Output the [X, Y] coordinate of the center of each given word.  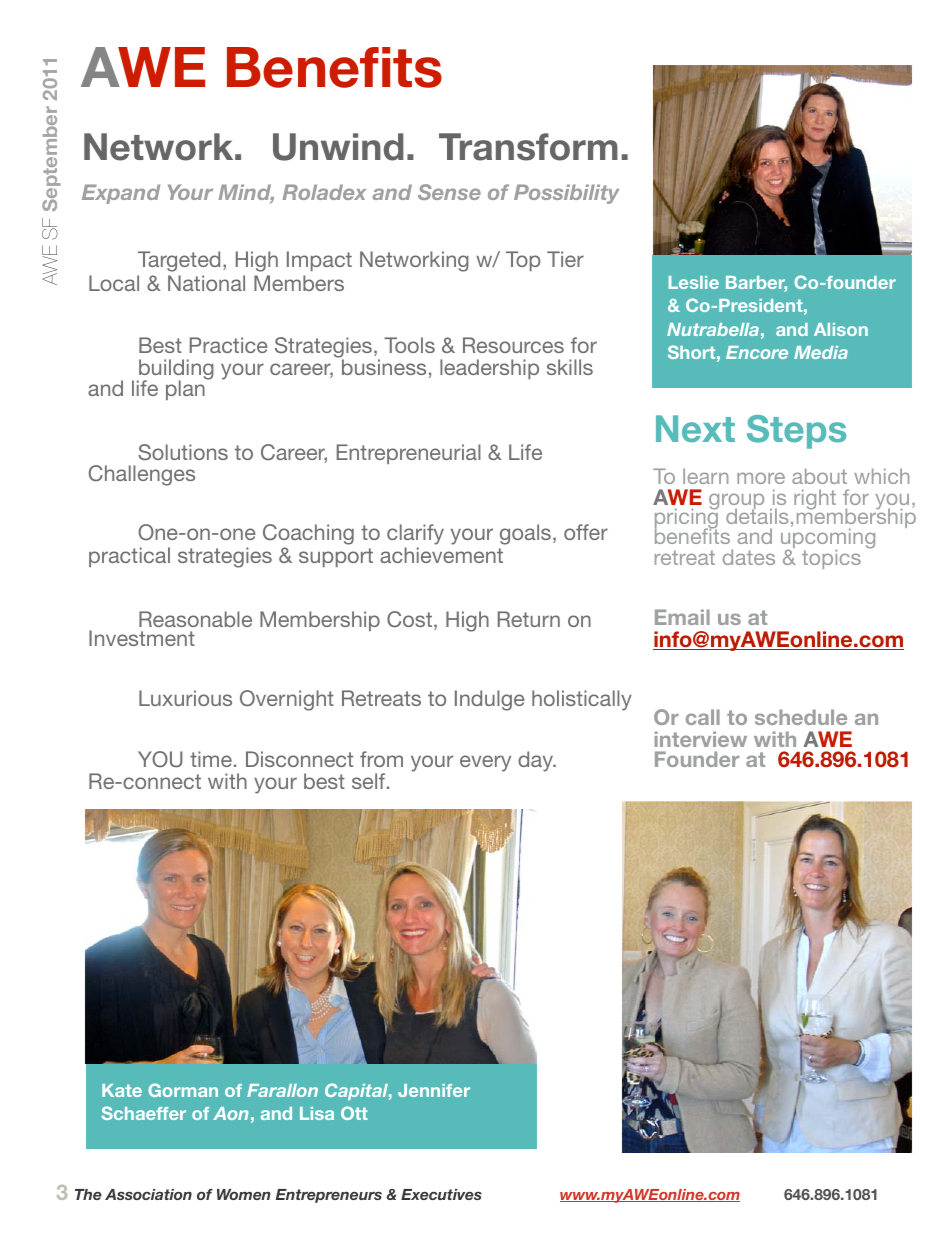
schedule [801, 717]
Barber [756, 284]
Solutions [183, 452]
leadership [489, 369]
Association [148, 1194]
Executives [441, 1194]
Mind [246, 193]
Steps [796, 432]
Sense [449, 192]
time [211, 759]
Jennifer [434, 1090]
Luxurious [185, 698]
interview [701, 739]
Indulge [490, 700]
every [485, 763]
